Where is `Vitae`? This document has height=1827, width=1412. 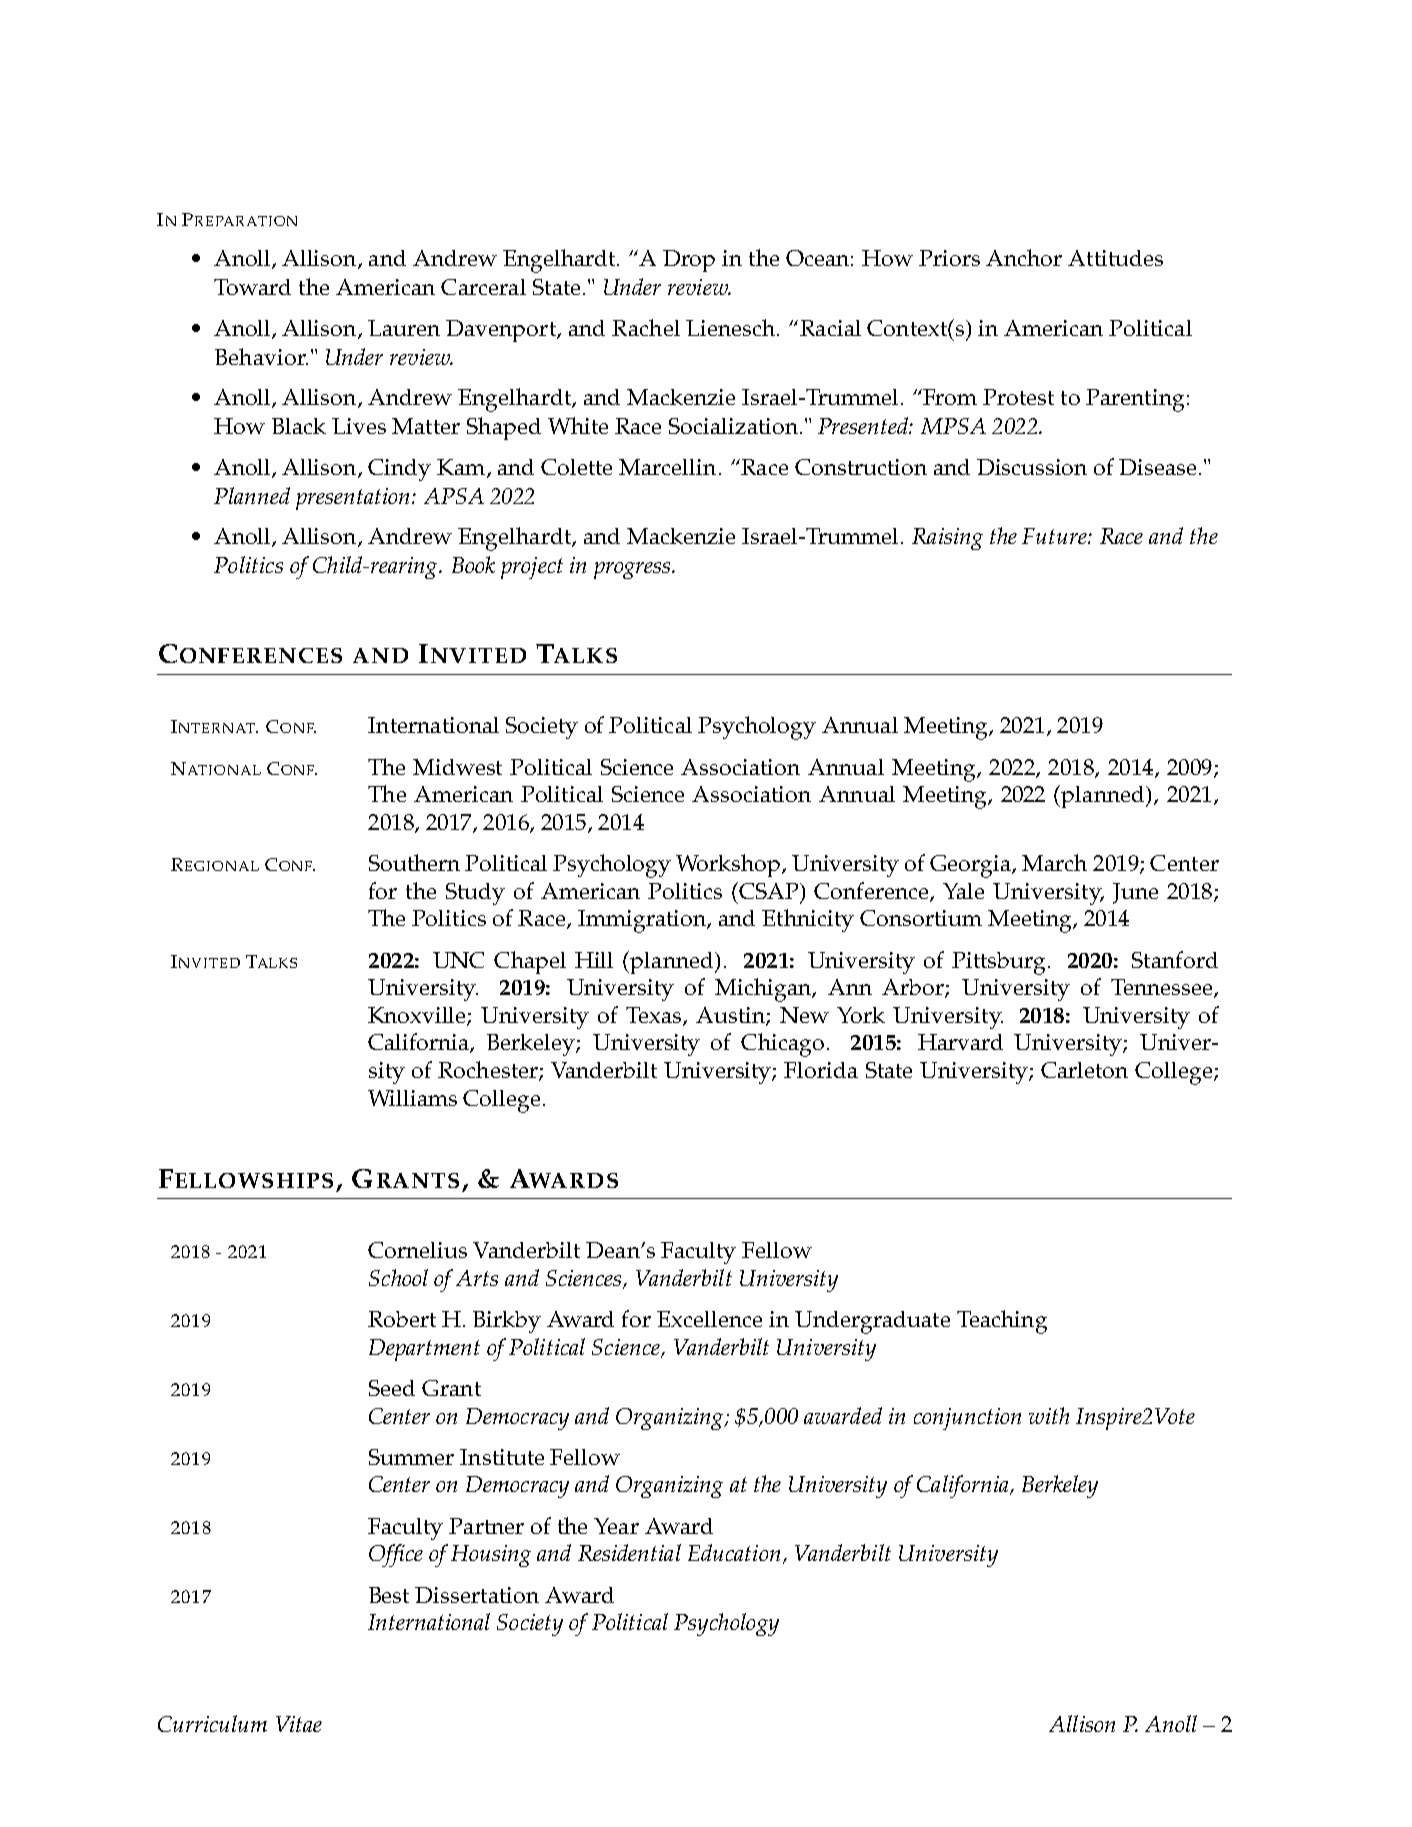 Vitae is located at coordinates (299, 1724).
